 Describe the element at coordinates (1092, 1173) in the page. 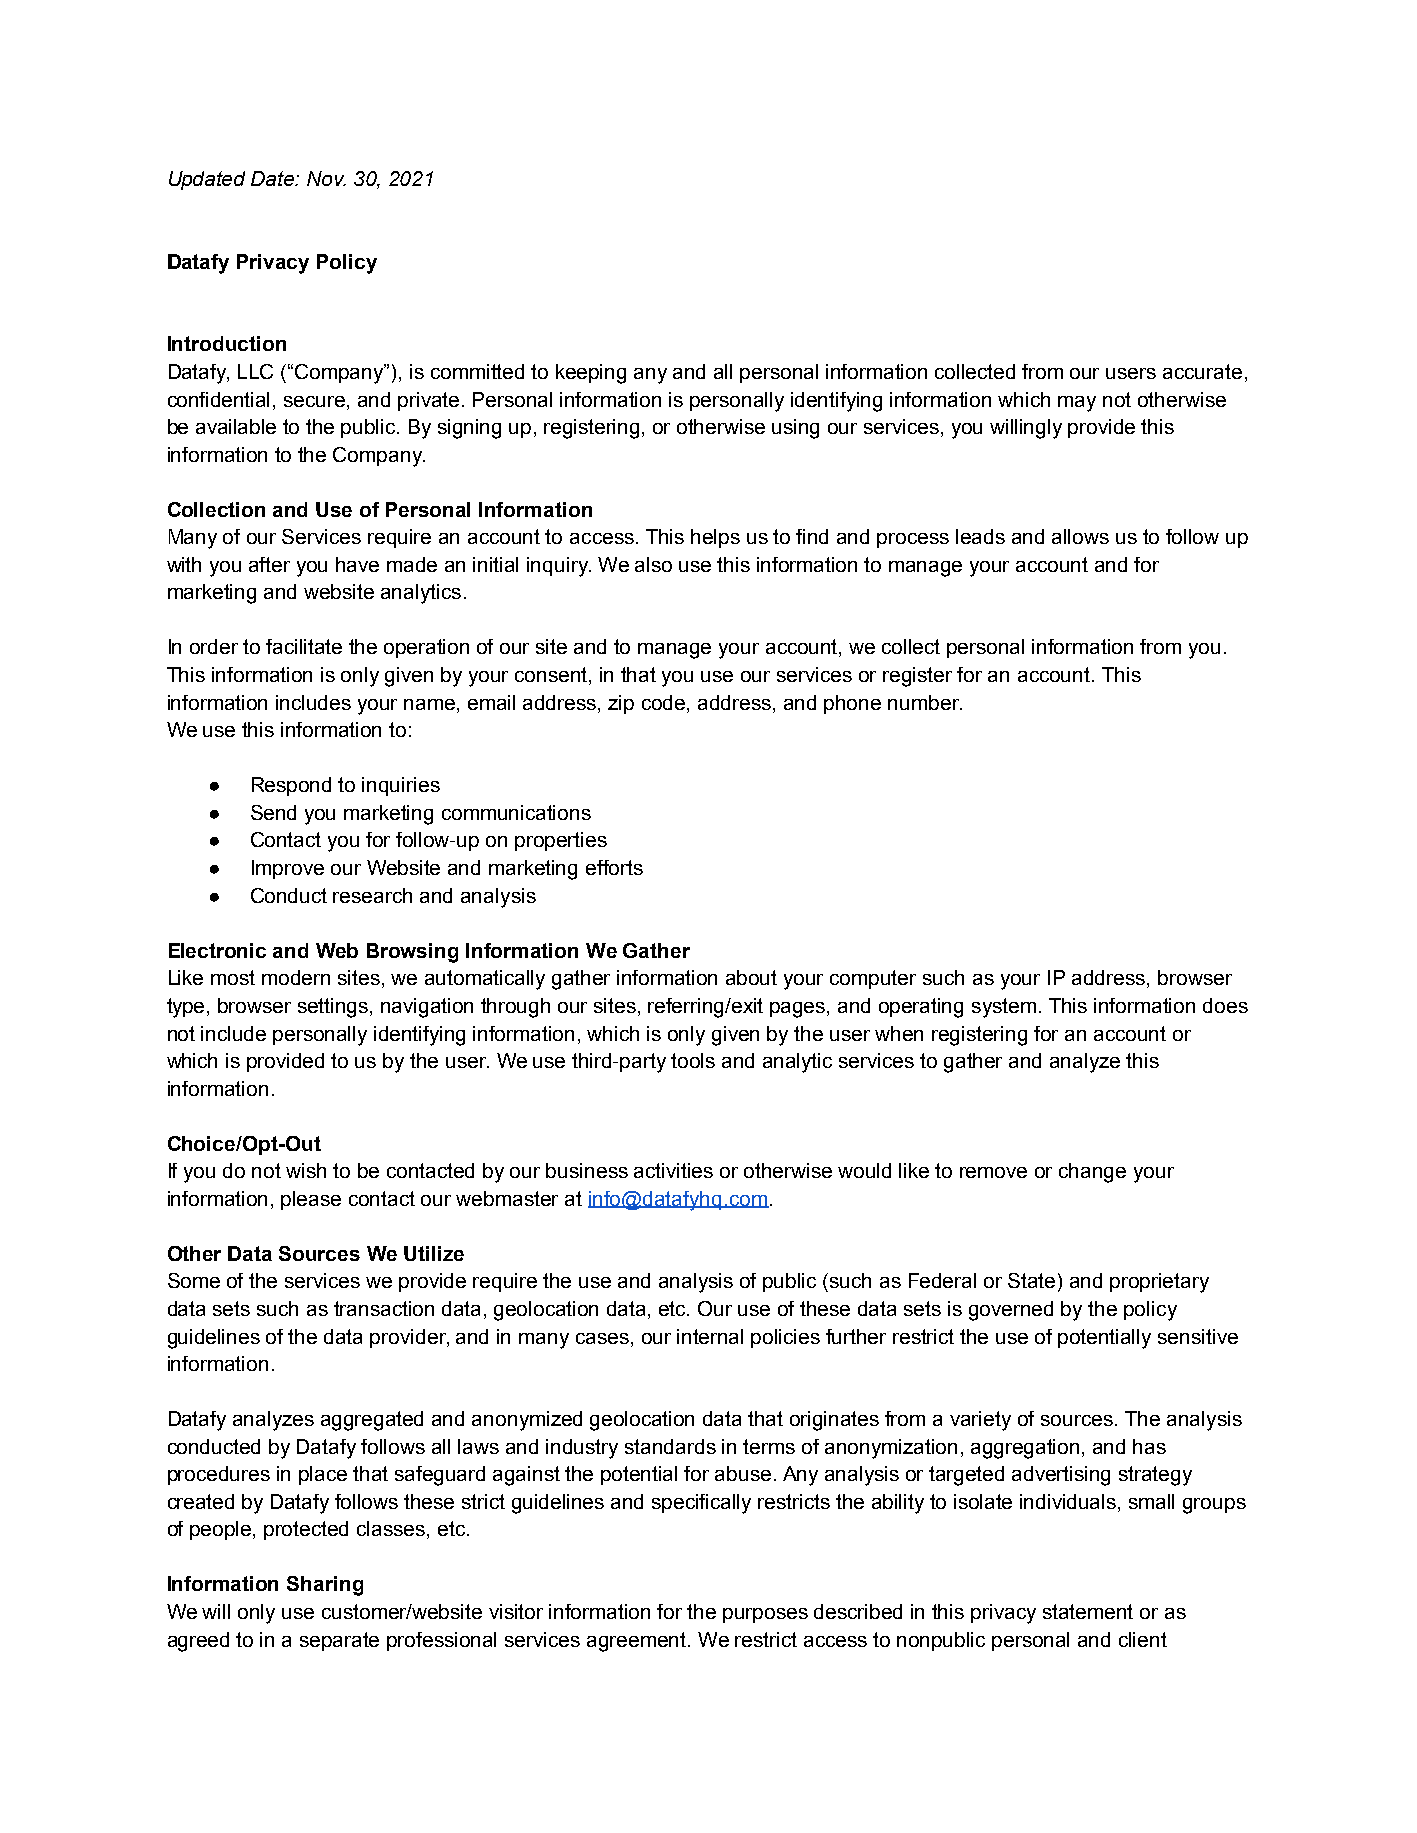

I see `change` at that location.
